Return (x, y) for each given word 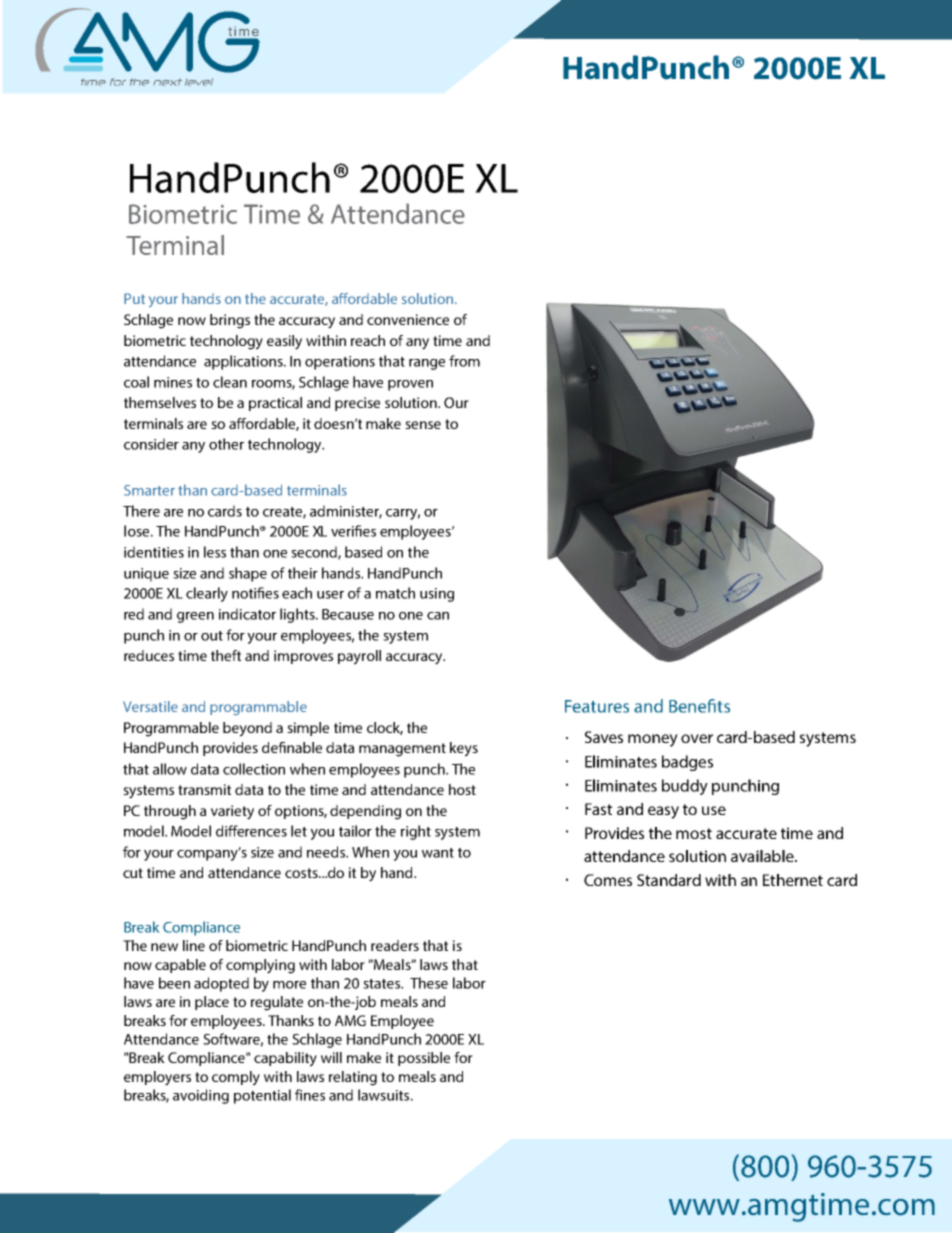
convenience (408, 319)
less (215, 552)
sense (423, 425)
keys (464, 749)
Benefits (699, 706)
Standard (669, 880)
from (464, 361)
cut (133, 873)
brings (230, 321)
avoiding (201, 1096)
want (438, 853)
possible (424, 1059)
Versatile (150, 706)
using (437, 595)
